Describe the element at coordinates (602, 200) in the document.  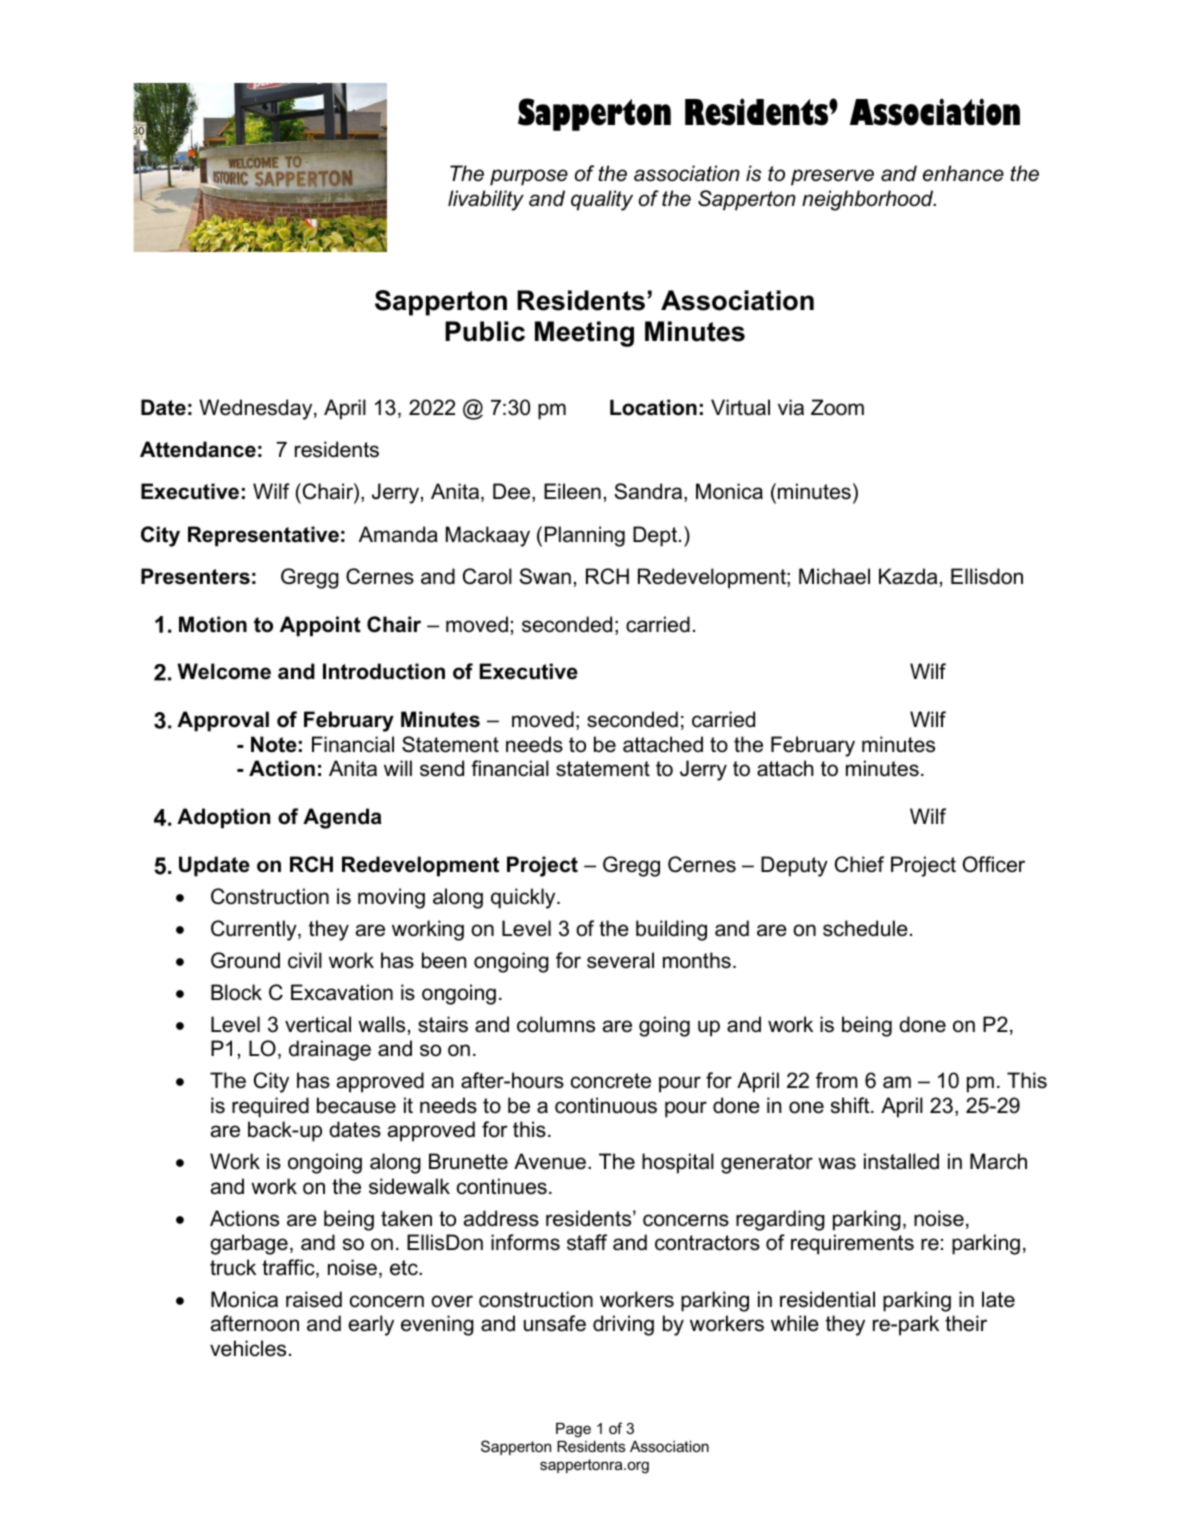
I see `quality` at that location.
